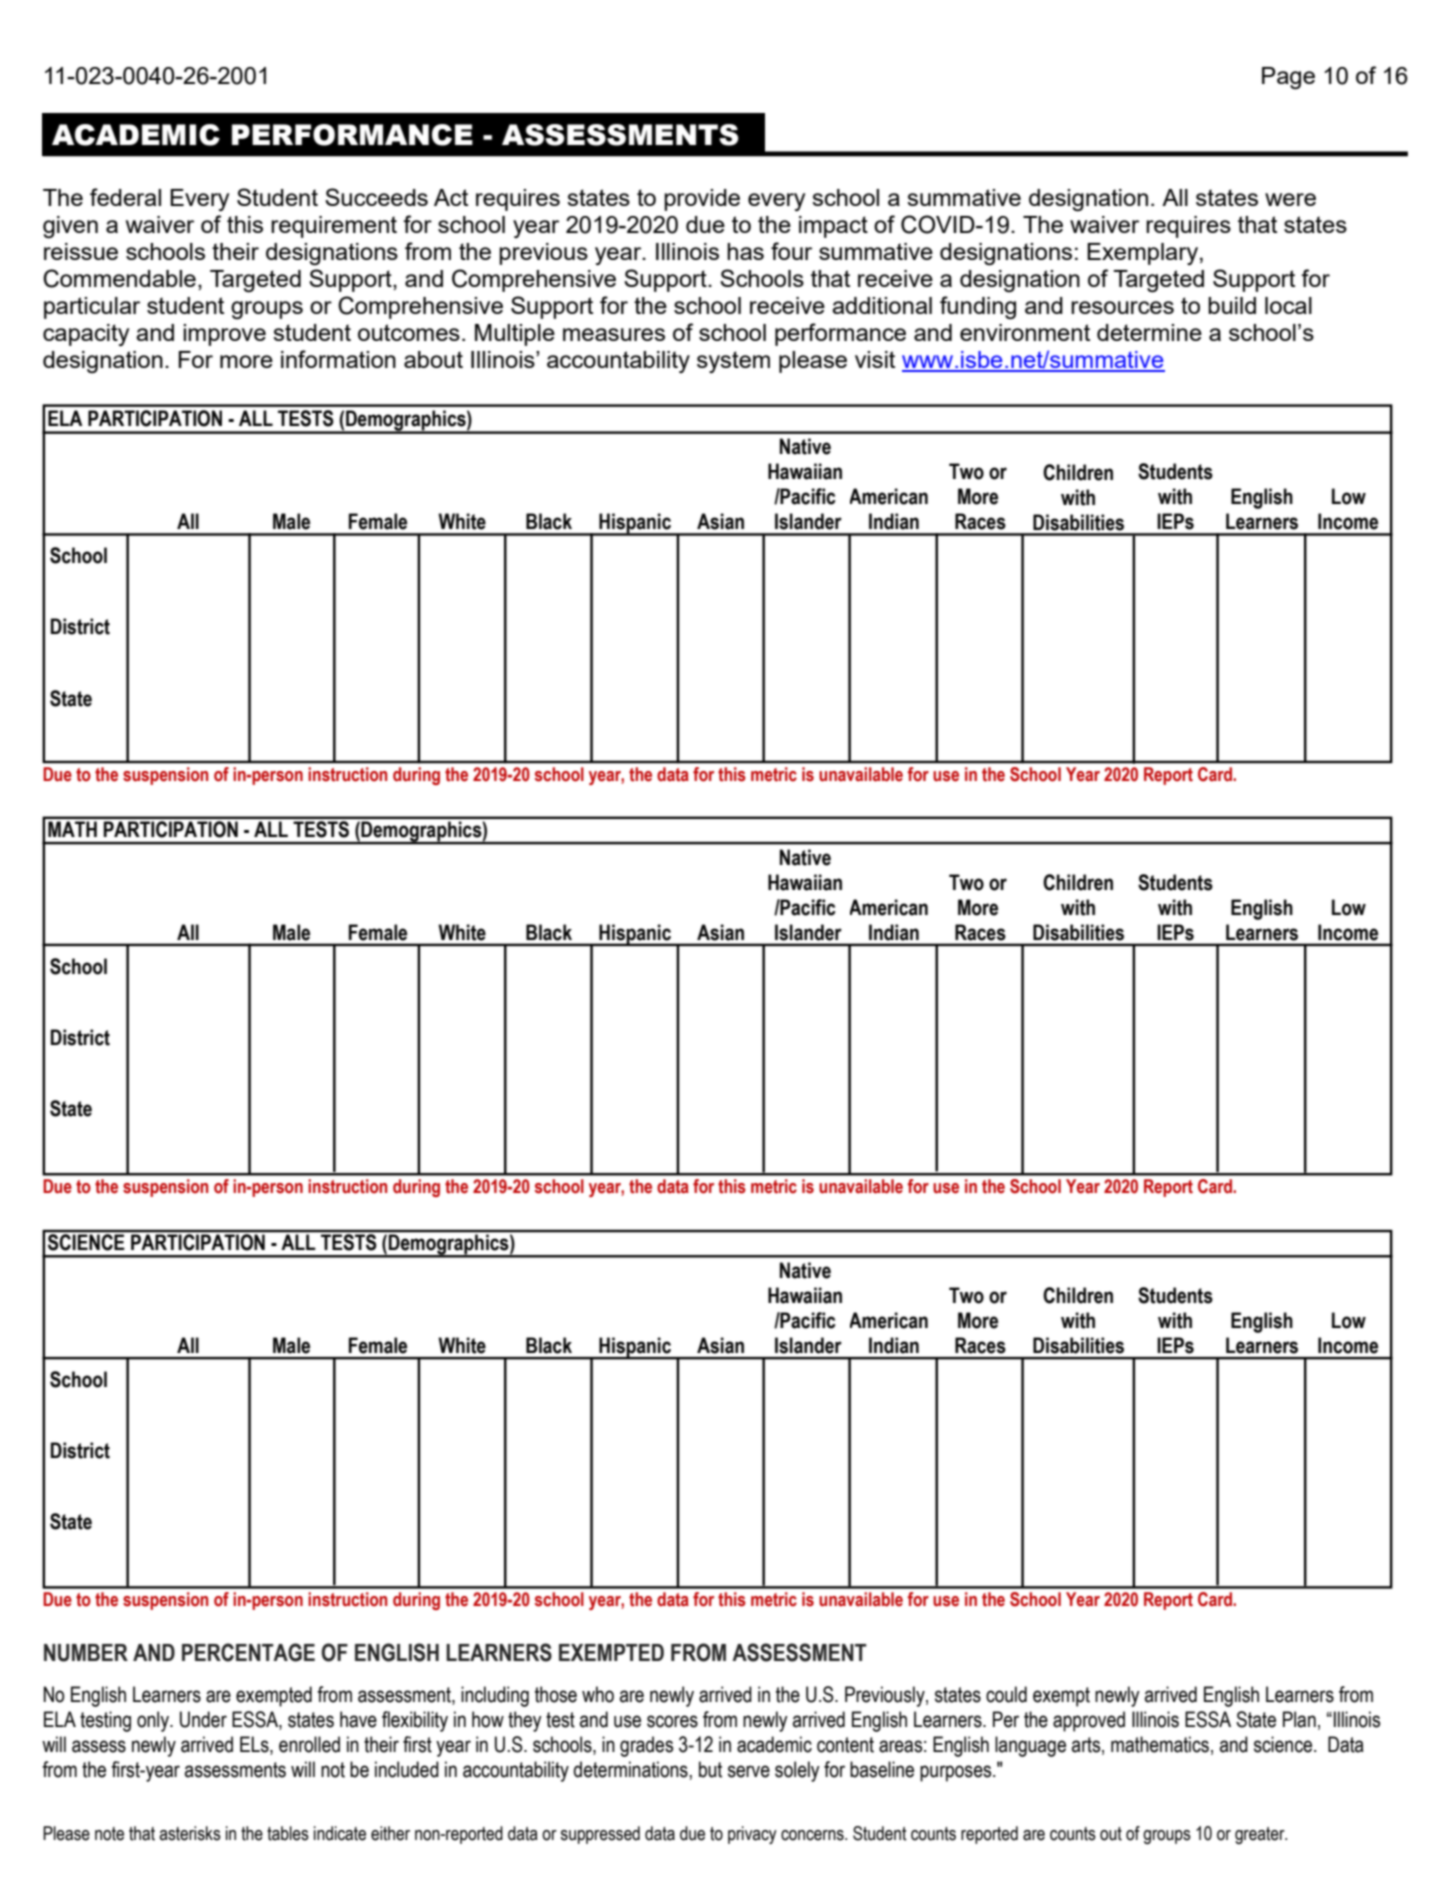  I want to click on Page, so click(1288, 78).
